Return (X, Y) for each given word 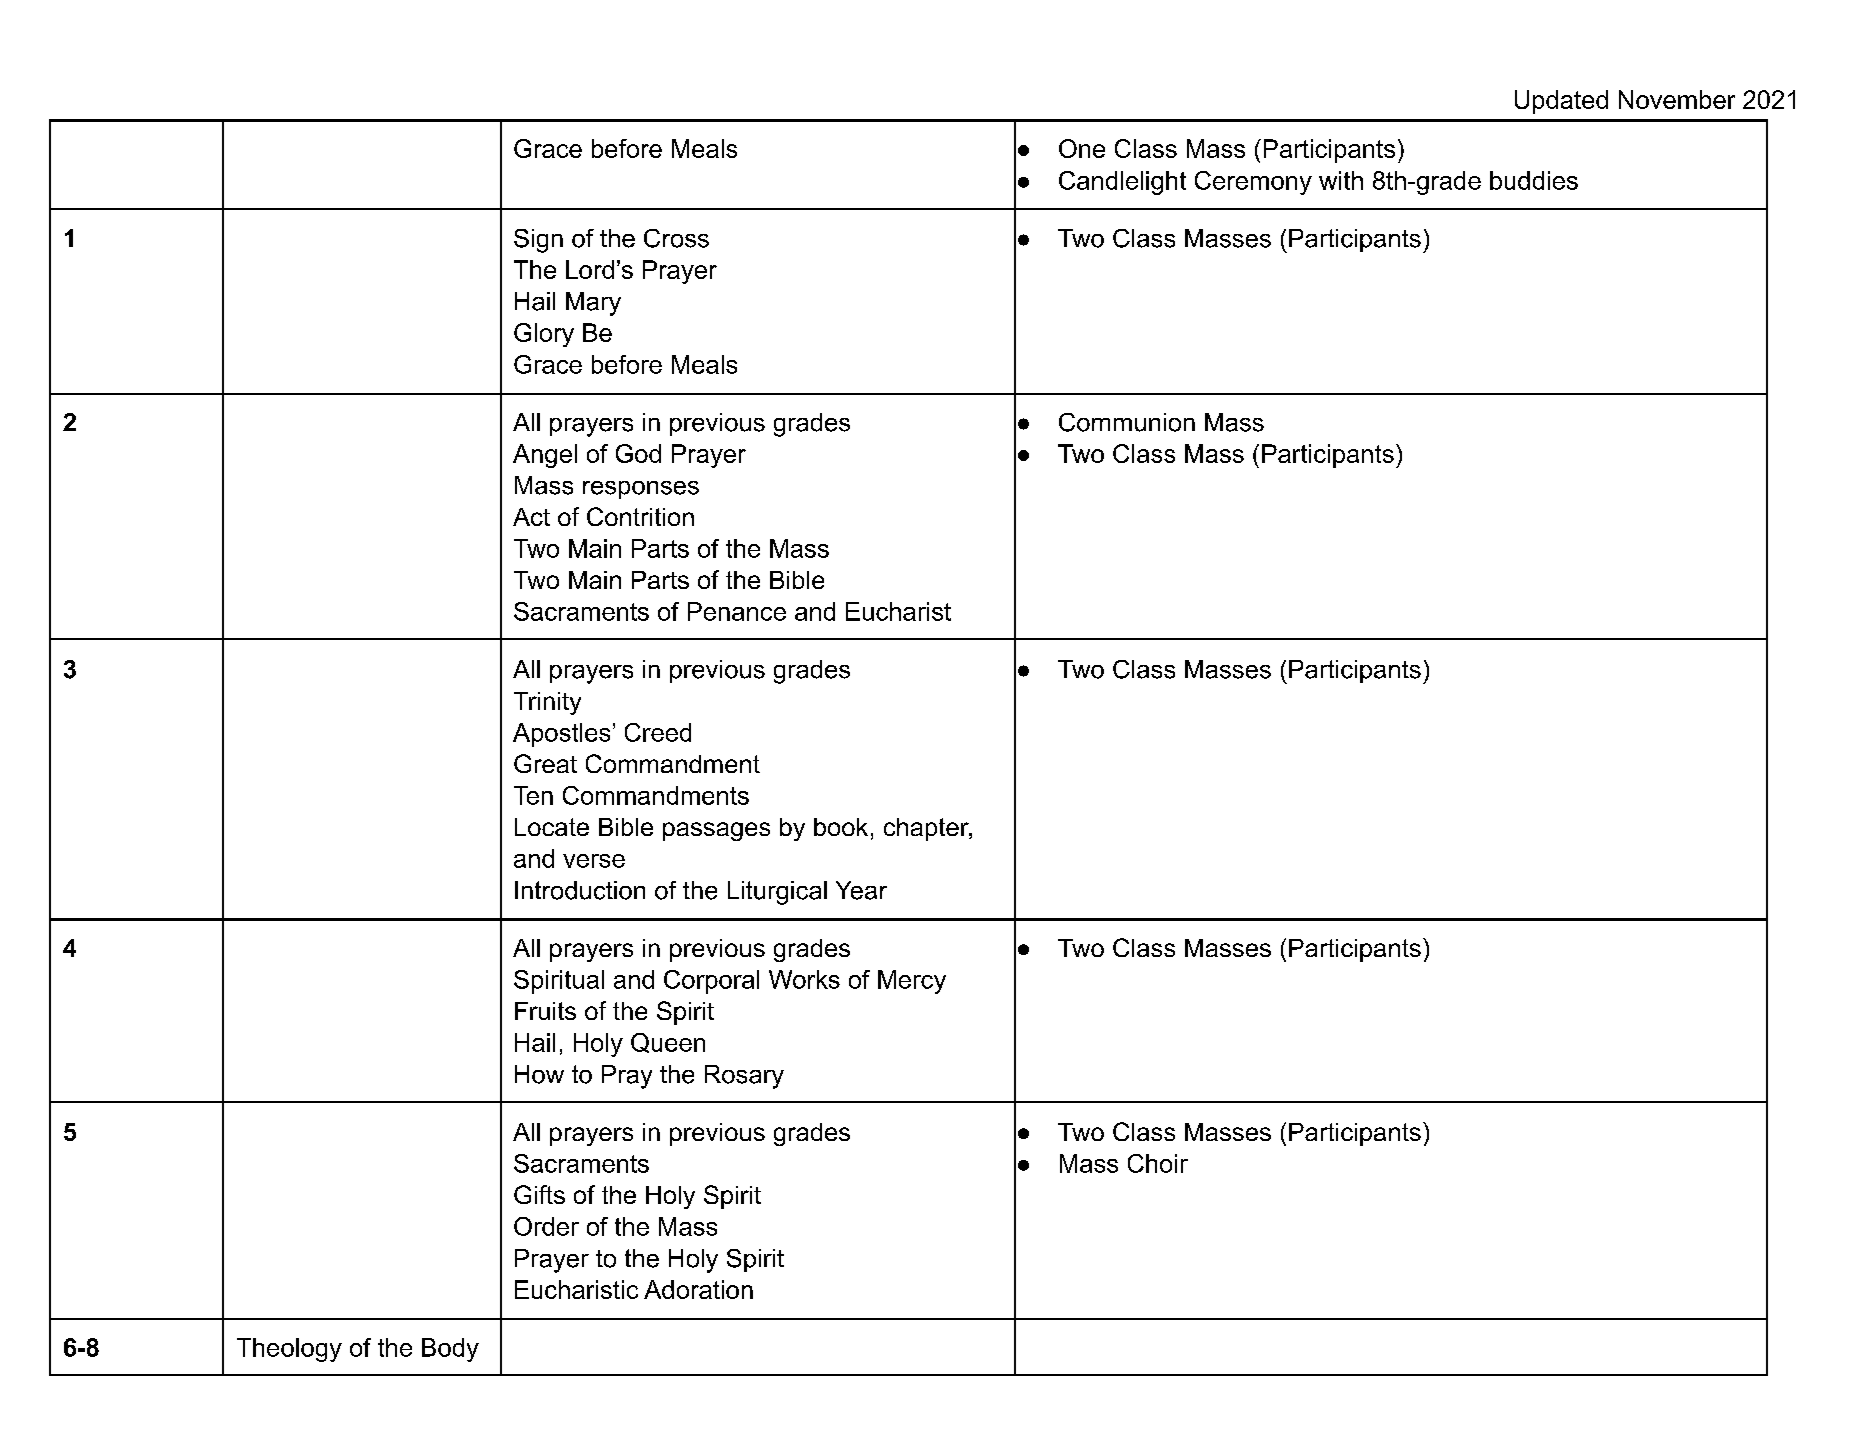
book (841, 827)
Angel (545, 456)
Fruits (545, 1011)
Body (450, 1350)
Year (861, 890)
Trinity (547, 703)
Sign (538, 241)
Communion (1127, 422)
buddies (1534, 180)
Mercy (912, 982)
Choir (1158, 1163)
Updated (1561, 102)
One (1082, 148)
